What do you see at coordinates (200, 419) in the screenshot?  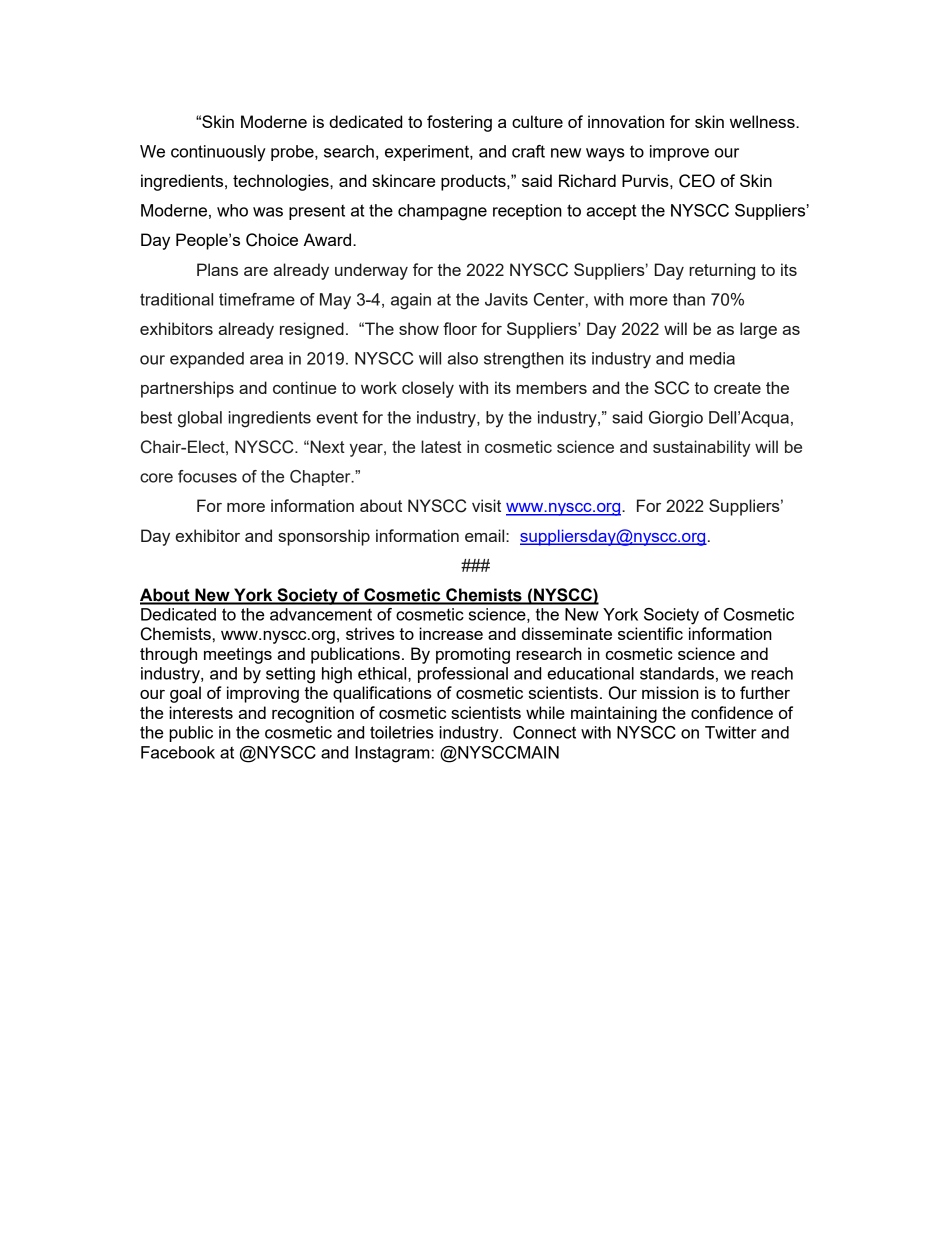 I see `global` at bounding box center [200, 419].
